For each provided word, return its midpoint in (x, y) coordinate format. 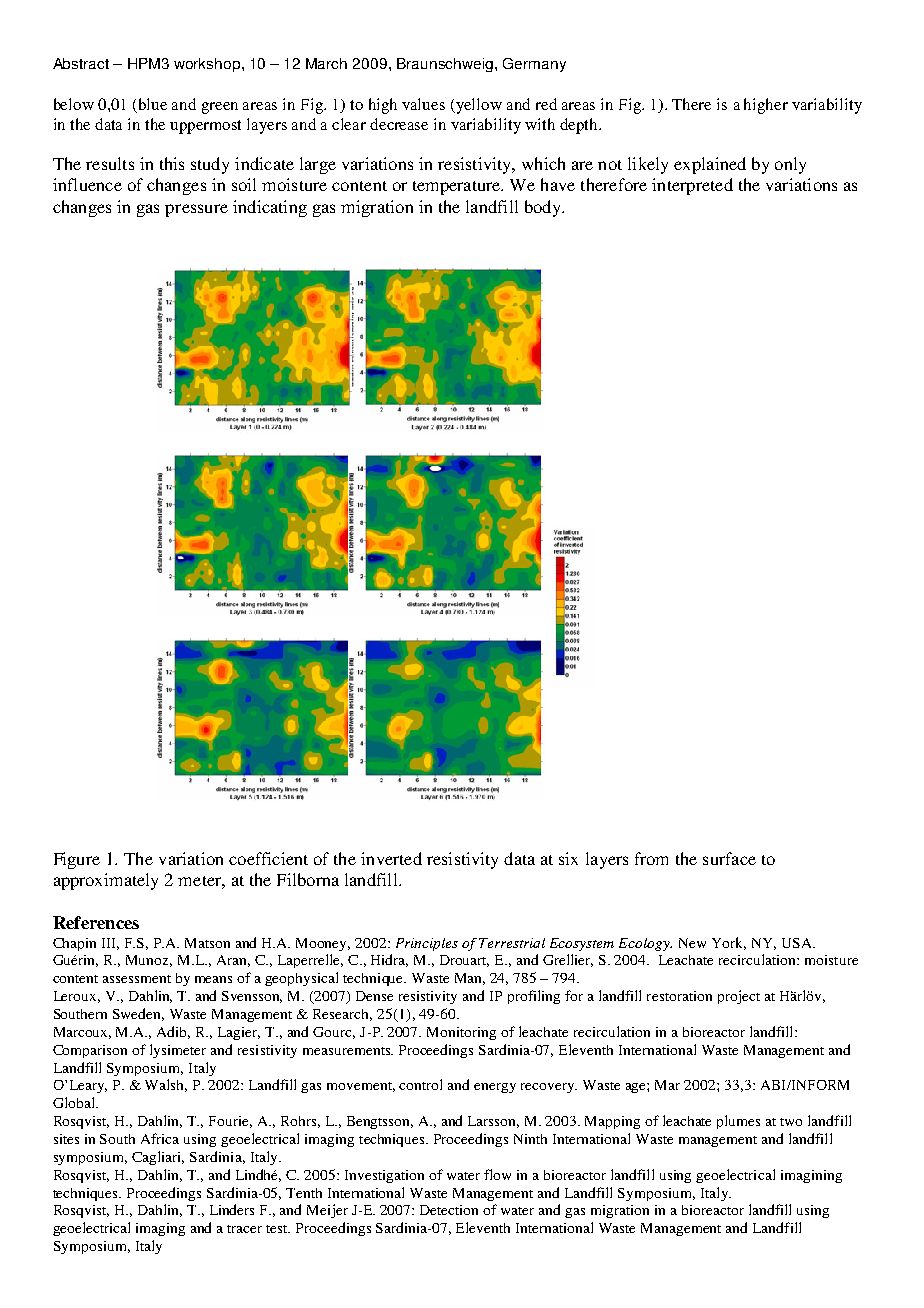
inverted (391, 858)
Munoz (149, 961)
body (544, 208)
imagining (811, 1176)
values (423, 104)
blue (153, 104)
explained (710, 165)
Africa (160, 1138)
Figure (77, 860)
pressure (196, 210)
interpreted (692, 186)
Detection (449, 1210)
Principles (427, 944)
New (692, 943)
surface (729, 858)
